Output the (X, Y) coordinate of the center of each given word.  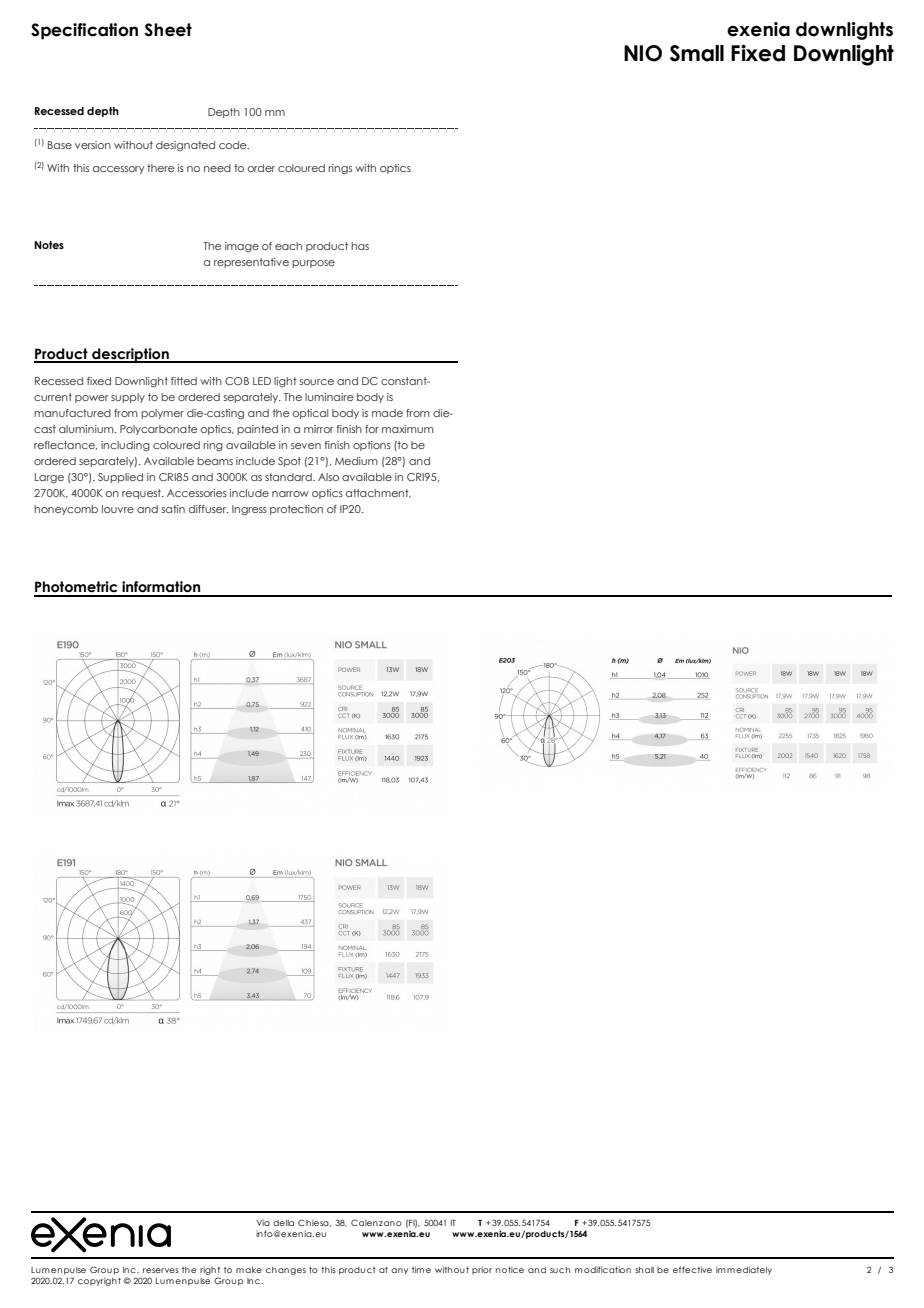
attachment (378, 493)
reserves (161, 1270)
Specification (84, 31)
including (125, 446)
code (234, 145)
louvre (118, 509)
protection (296, 510)
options (372, 446)
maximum (408, 429)
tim (418, 1269)
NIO (643, 53)
